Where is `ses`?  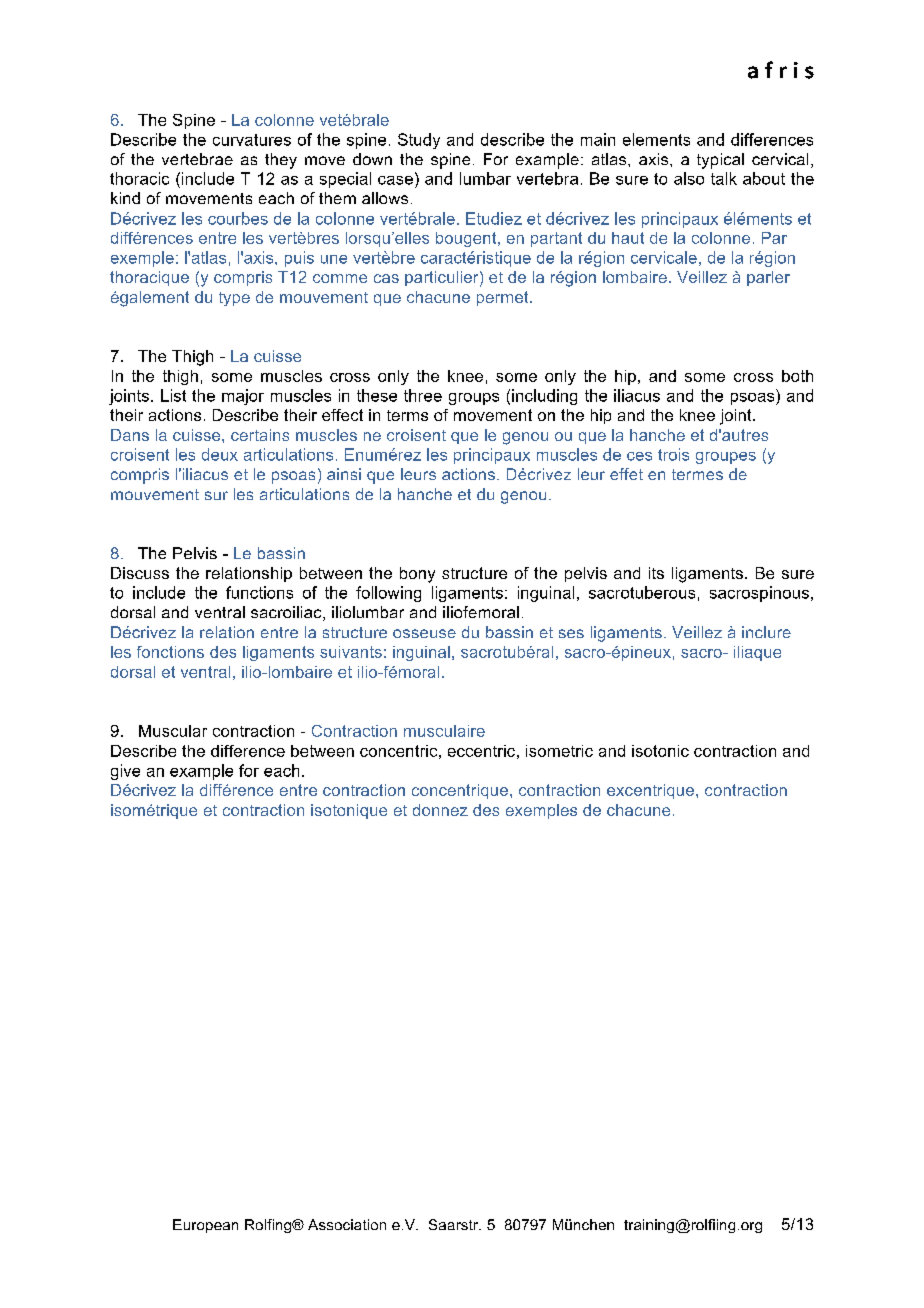
ses is located at coordinates (571, 633).
